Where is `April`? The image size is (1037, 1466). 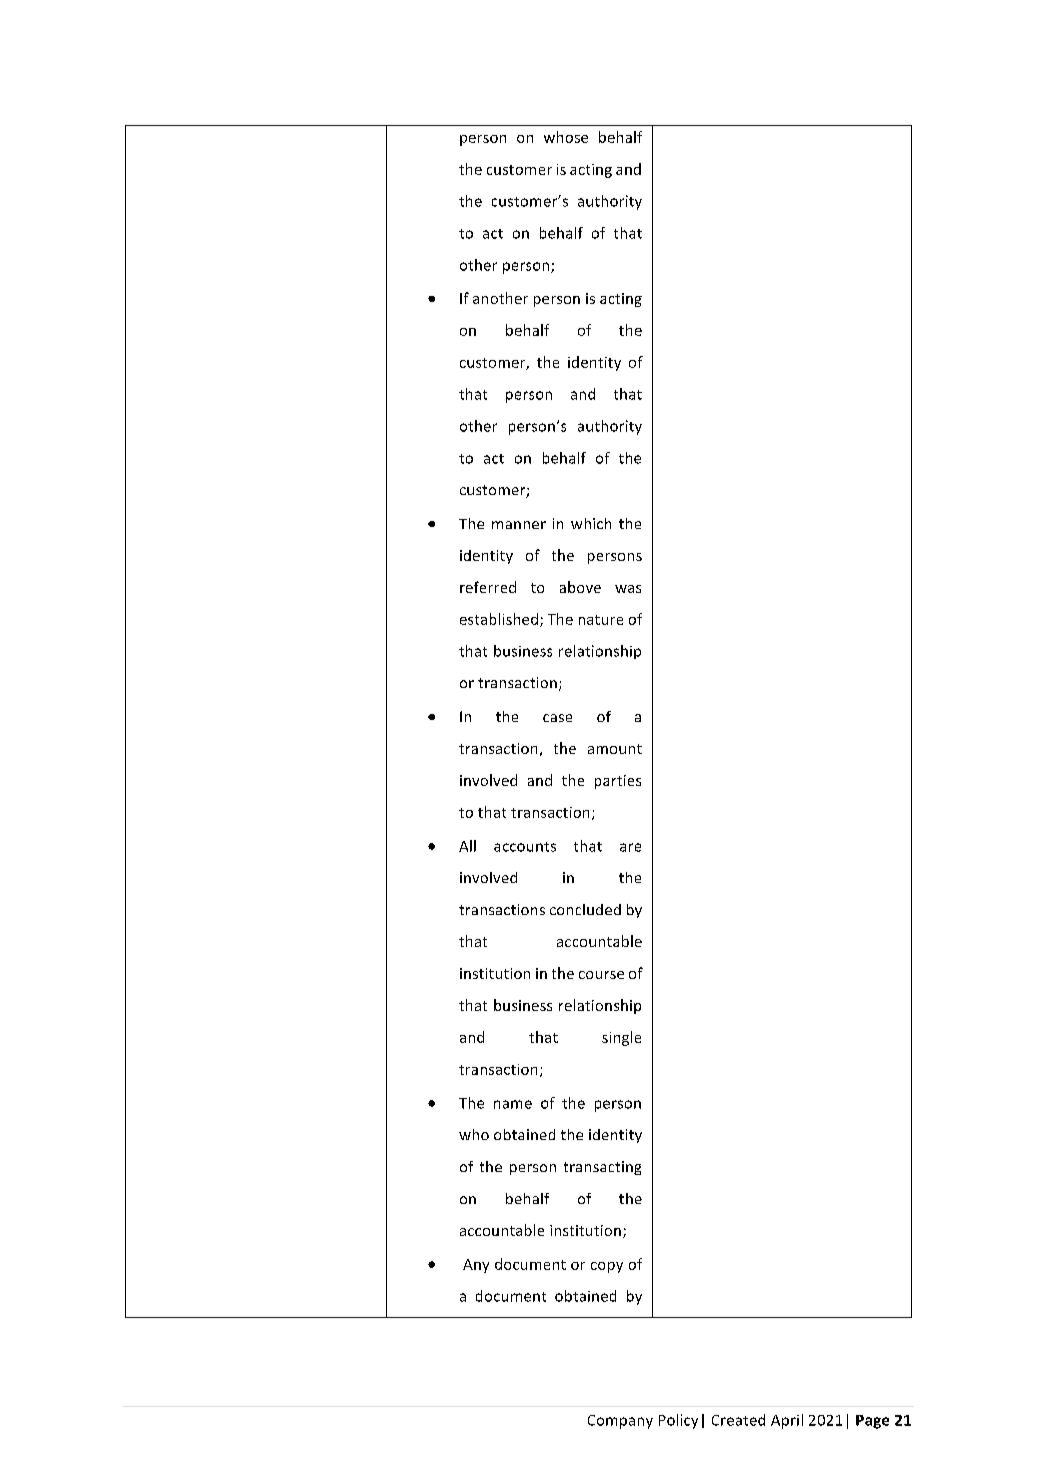 April is located at coordinates (787, 1421).
